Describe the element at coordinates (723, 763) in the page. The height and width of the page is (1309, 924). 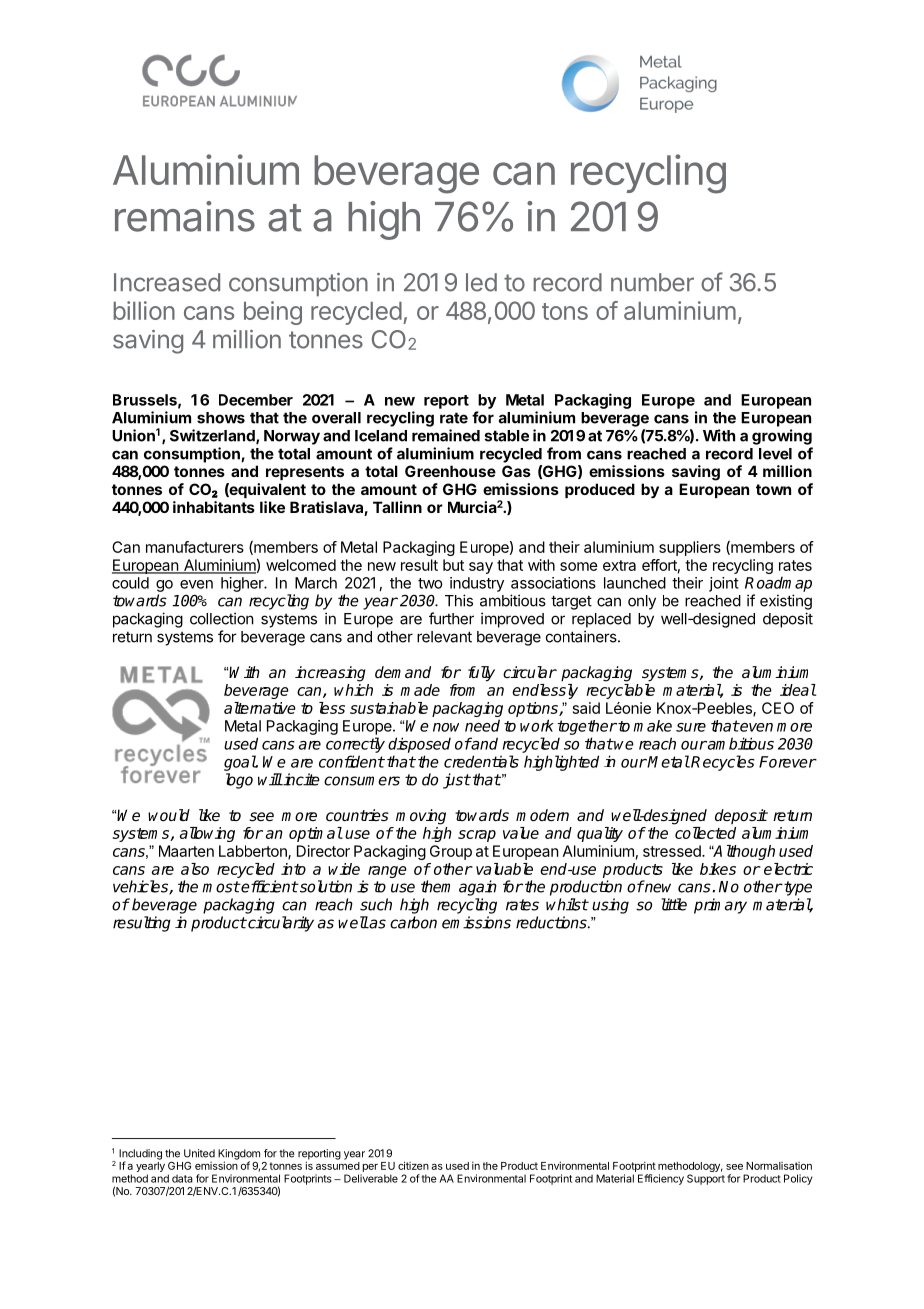
I see `Recycles` at that location.
